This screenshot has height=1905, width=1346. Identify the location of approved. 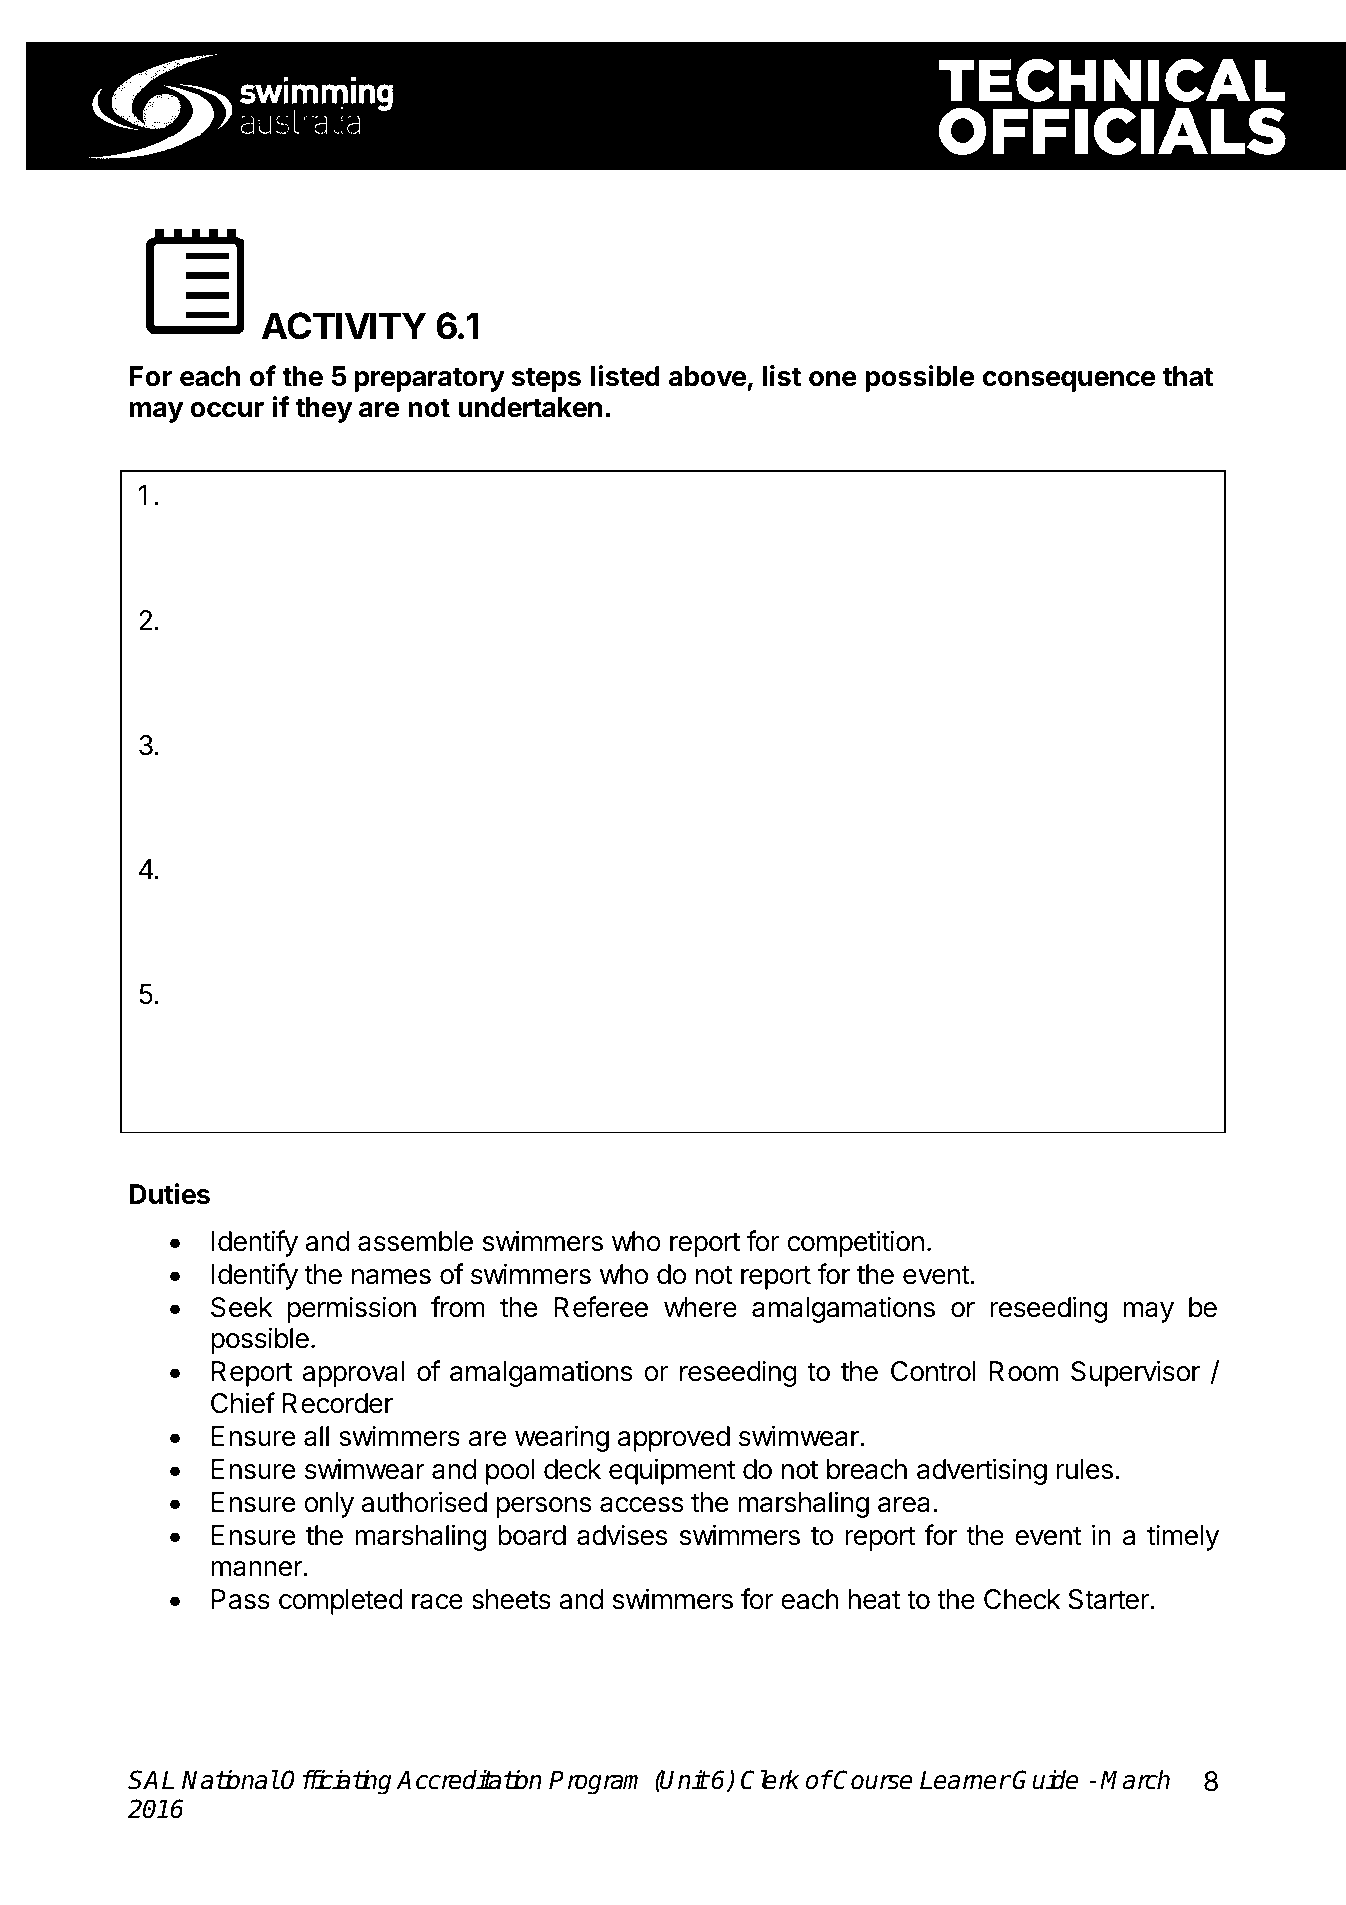
(674, 1439).
